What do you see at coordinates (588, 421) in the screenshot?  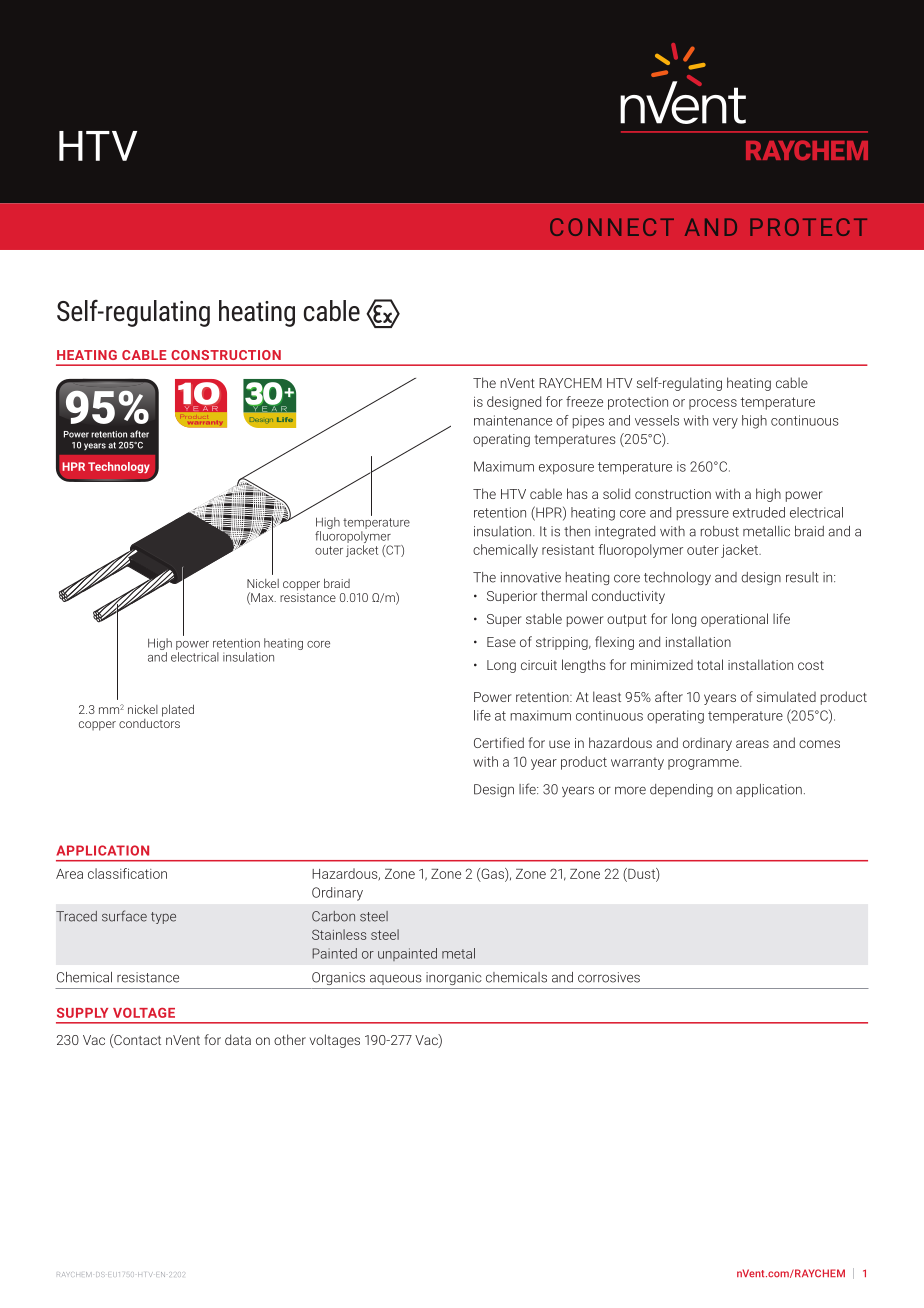 I see `pipes` at bounding box center [588, 421].
